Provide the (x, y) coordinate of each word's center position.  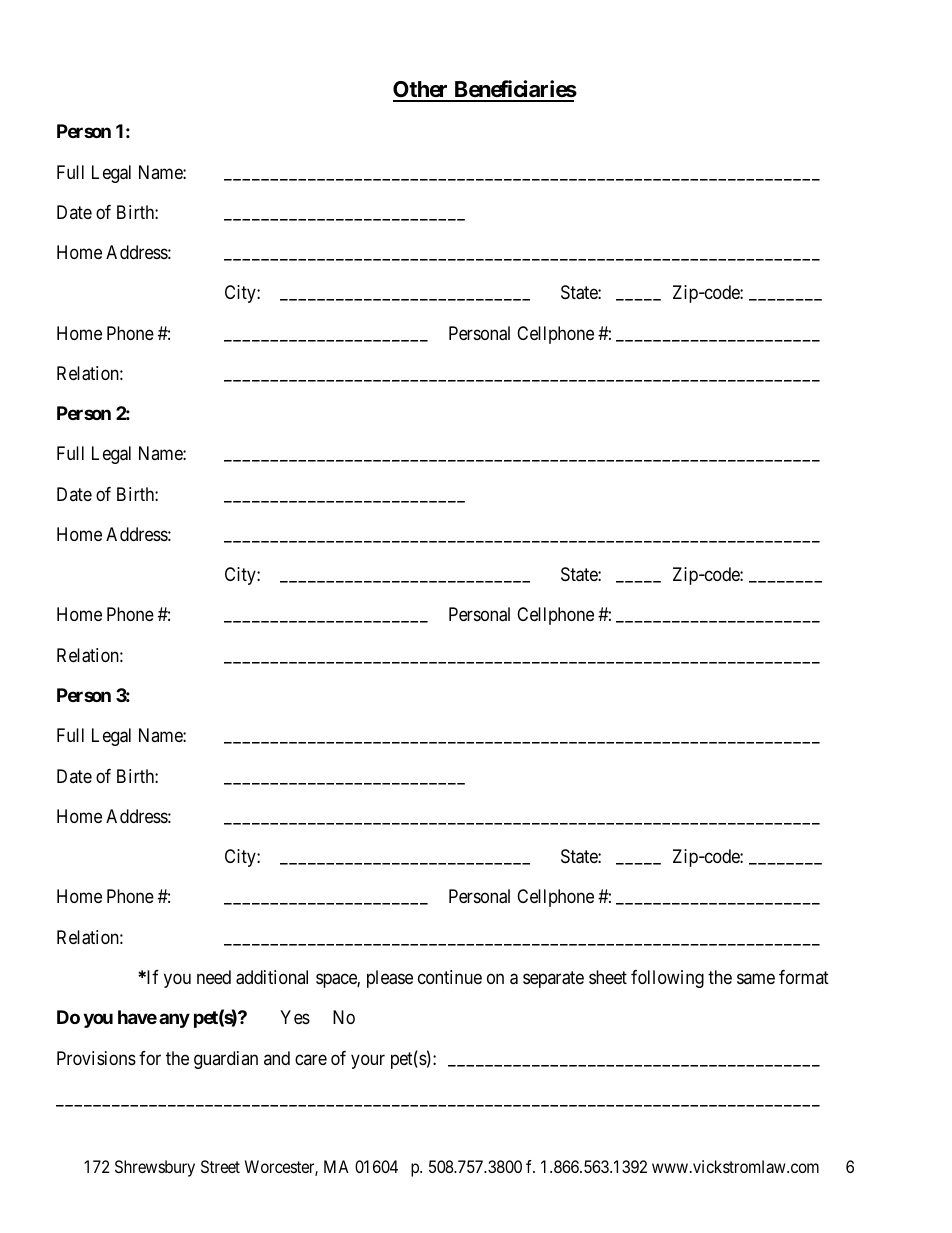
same (756, 979)
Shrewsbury (155, 1168)
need (214, 977)
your (368, 1061)
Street (220, 1166)
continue (450, 977)
